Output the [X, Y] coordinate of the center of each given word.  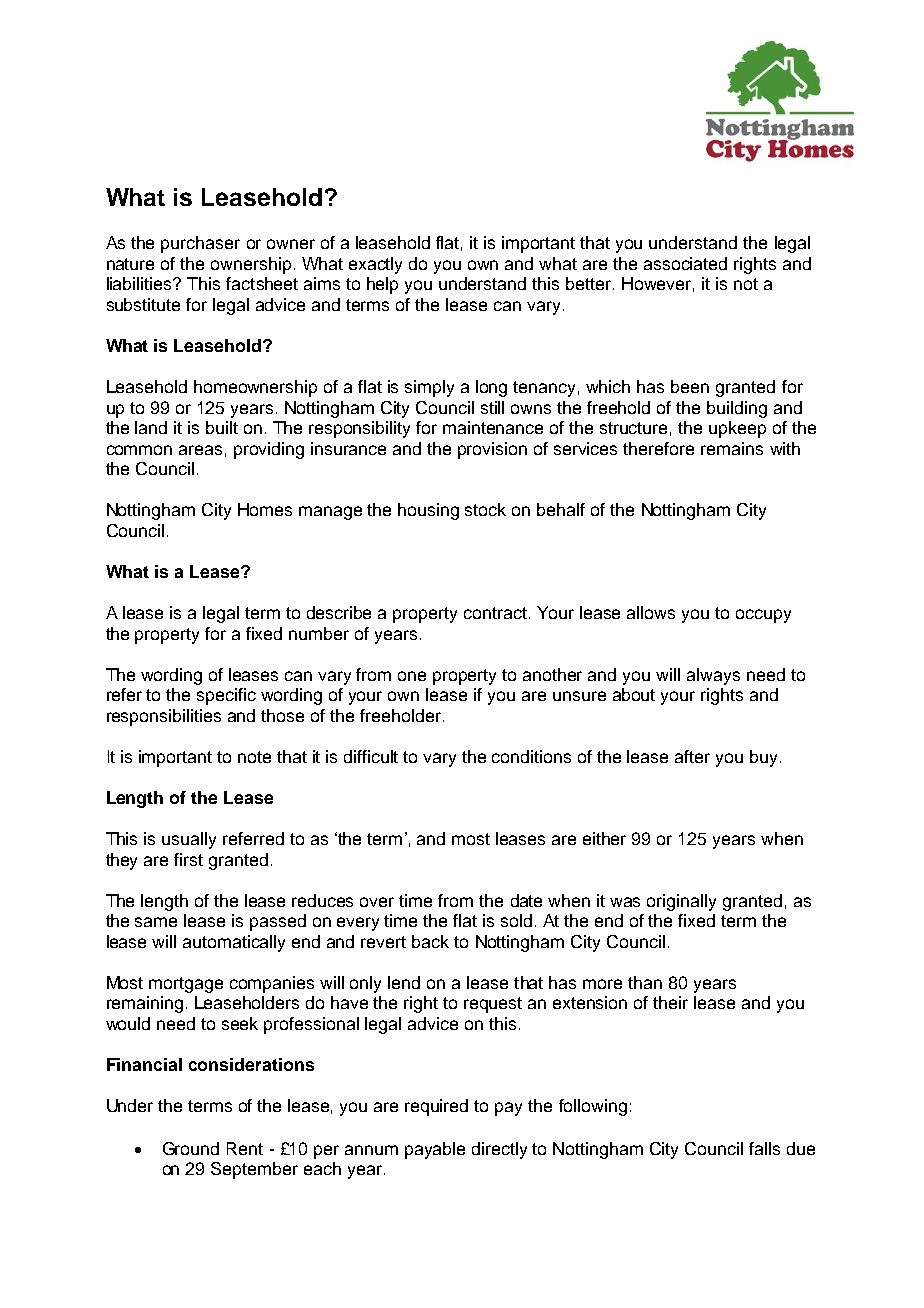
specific [226, 696]
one [412, 676]
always [713, 676]
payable [435, 1150]
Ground [191, 1148]
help [382, 285]
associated [685, 263]
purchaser [200, 244]
